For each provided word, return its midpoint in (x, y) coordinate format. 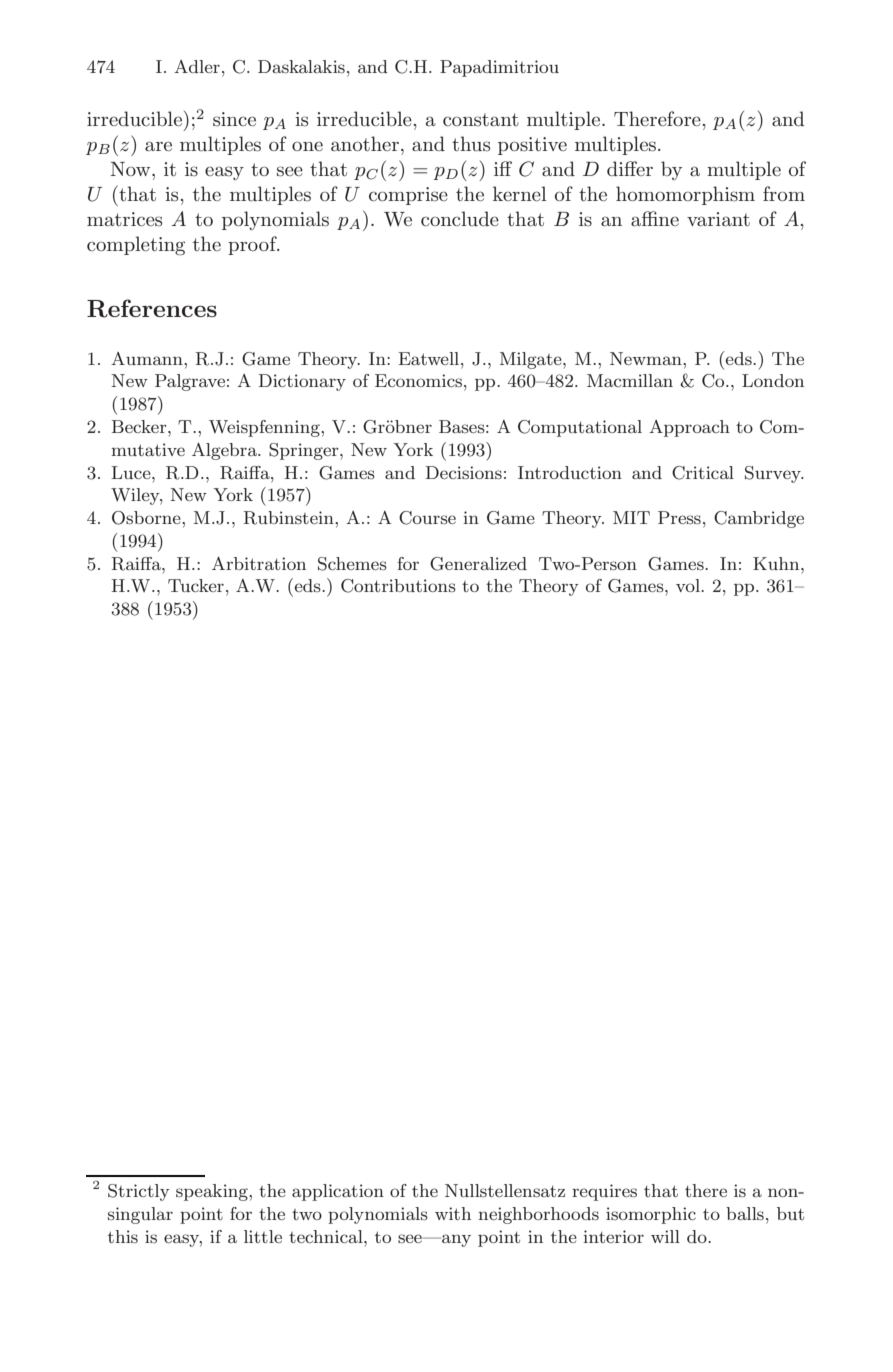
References (152, 308)
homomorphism (685, 195)
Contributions (398, 586)
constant (481, 120)
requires (604, 1192)
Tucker (196, 585)
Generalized (478, 564)
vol (689, 585)
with (453, 1213)
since (234, 119)
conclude (460, 218)
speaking (213, 1192)
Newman (647, 358)
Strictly (139, 1192)
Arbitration (259, 563)
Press (679, 517)
